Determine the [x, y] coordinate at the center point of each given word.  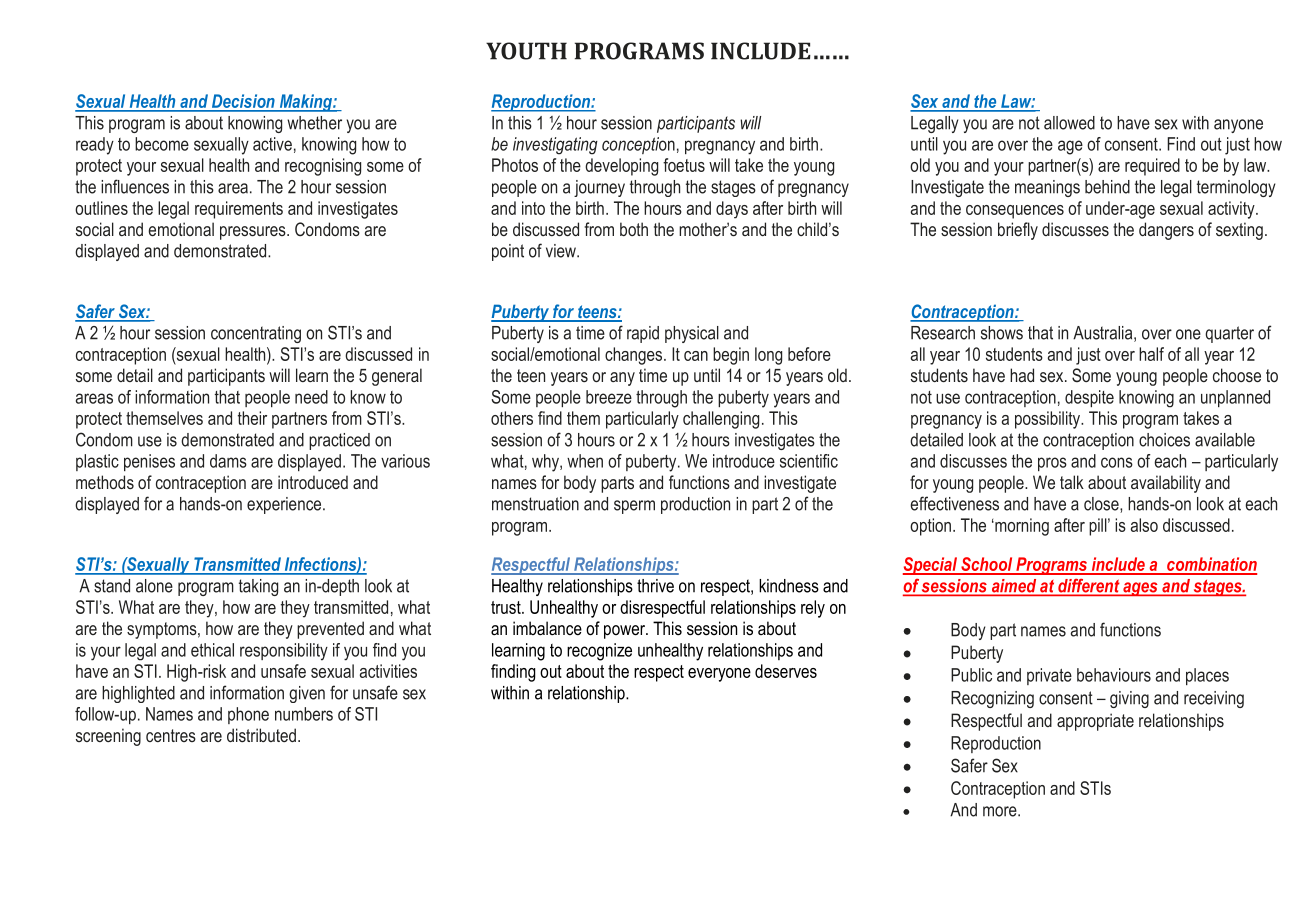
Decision [243, 102]
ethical [212, 650]
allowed [1069, 123]
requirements [239, 210]
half [1151, 354]
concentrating [256, 334]
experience [285, 505]
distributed [261, 735]
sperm [634, 507]
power [626, 632]
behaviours [1114, 675]
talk [1072, 482]
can [696, 356]
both [634, 229]
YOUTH [526, 51]
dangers [1166, 231]
